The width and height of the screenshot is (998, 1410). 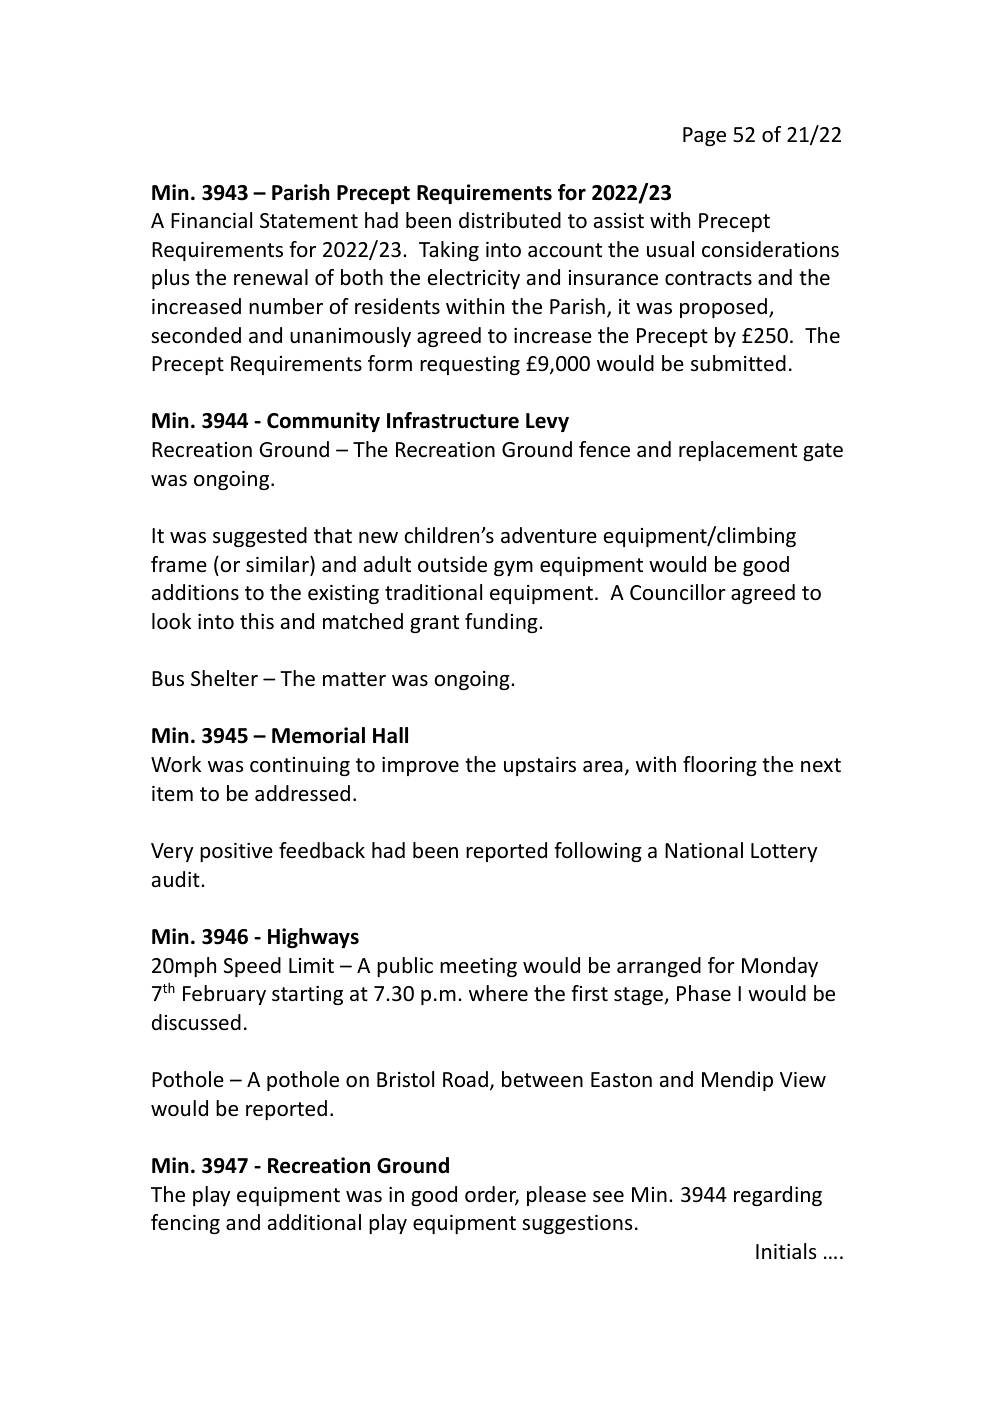 What do you see at coordinates (323, 422) in the screenshot?
I see `Community` at bounding box center [323, 422].
